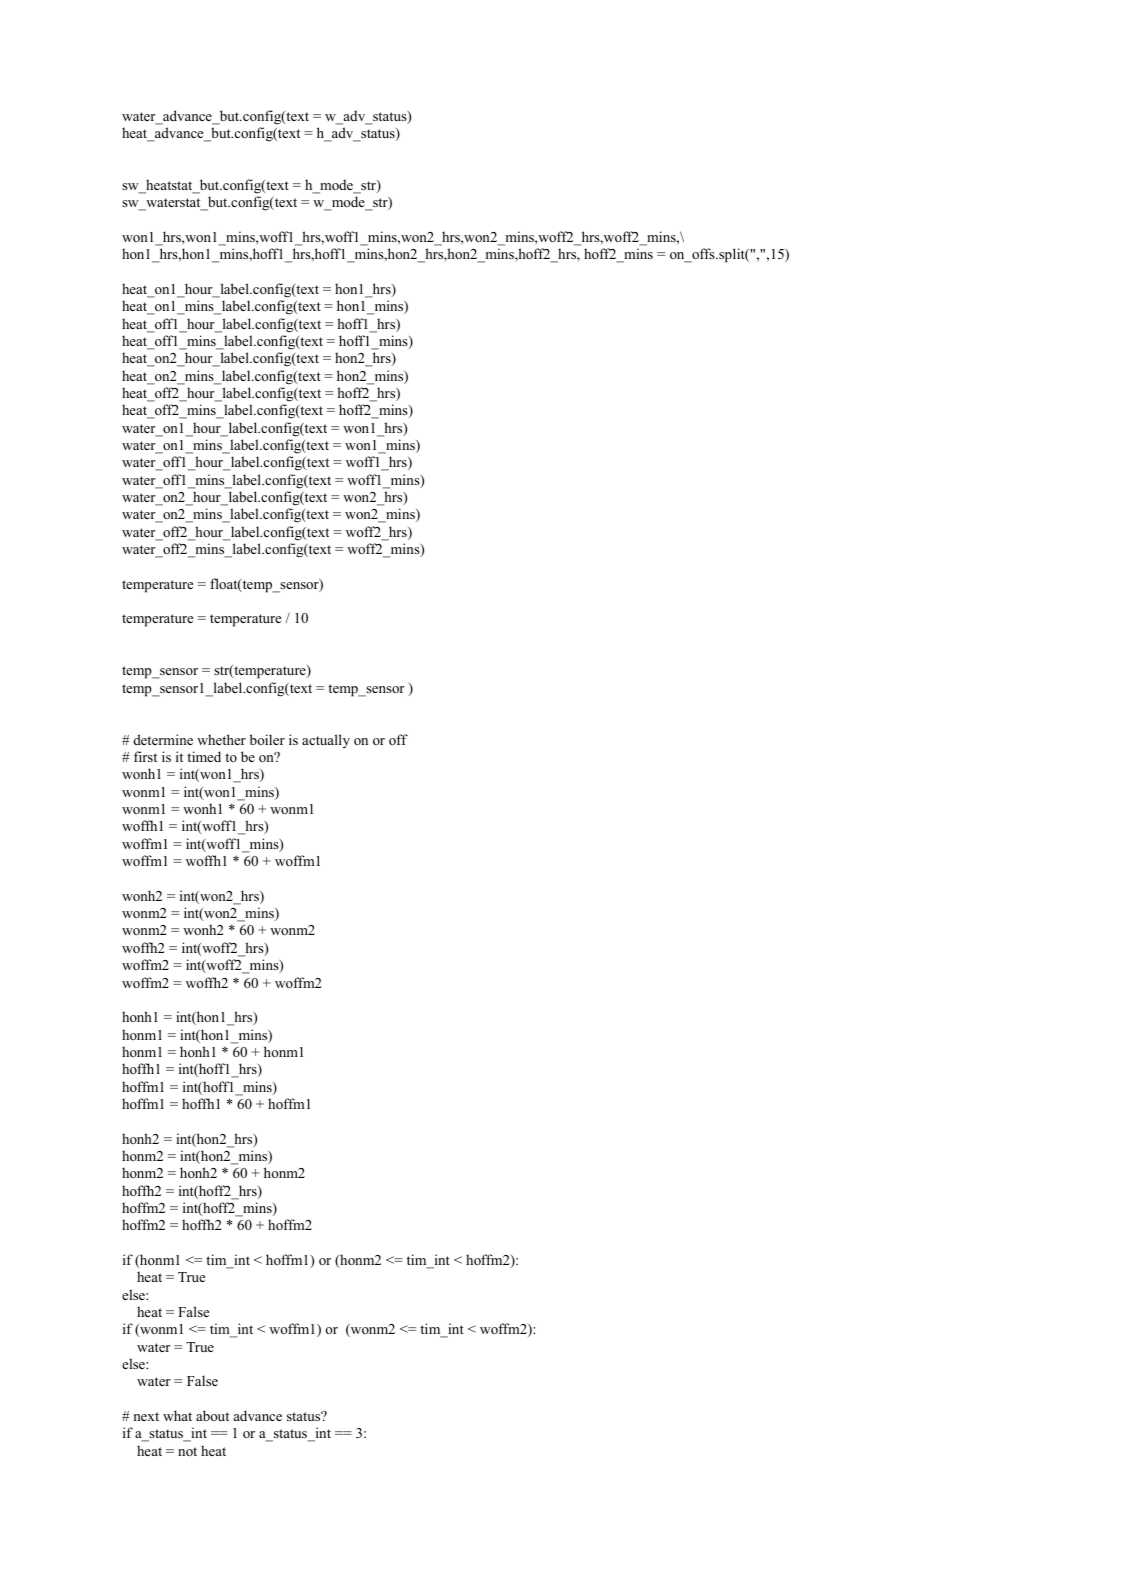 The height and width of the image is (1587, 1121). What do you see at coordinates (163, 739) in the image?
I see `determine` at bounding box center [163, 739].
